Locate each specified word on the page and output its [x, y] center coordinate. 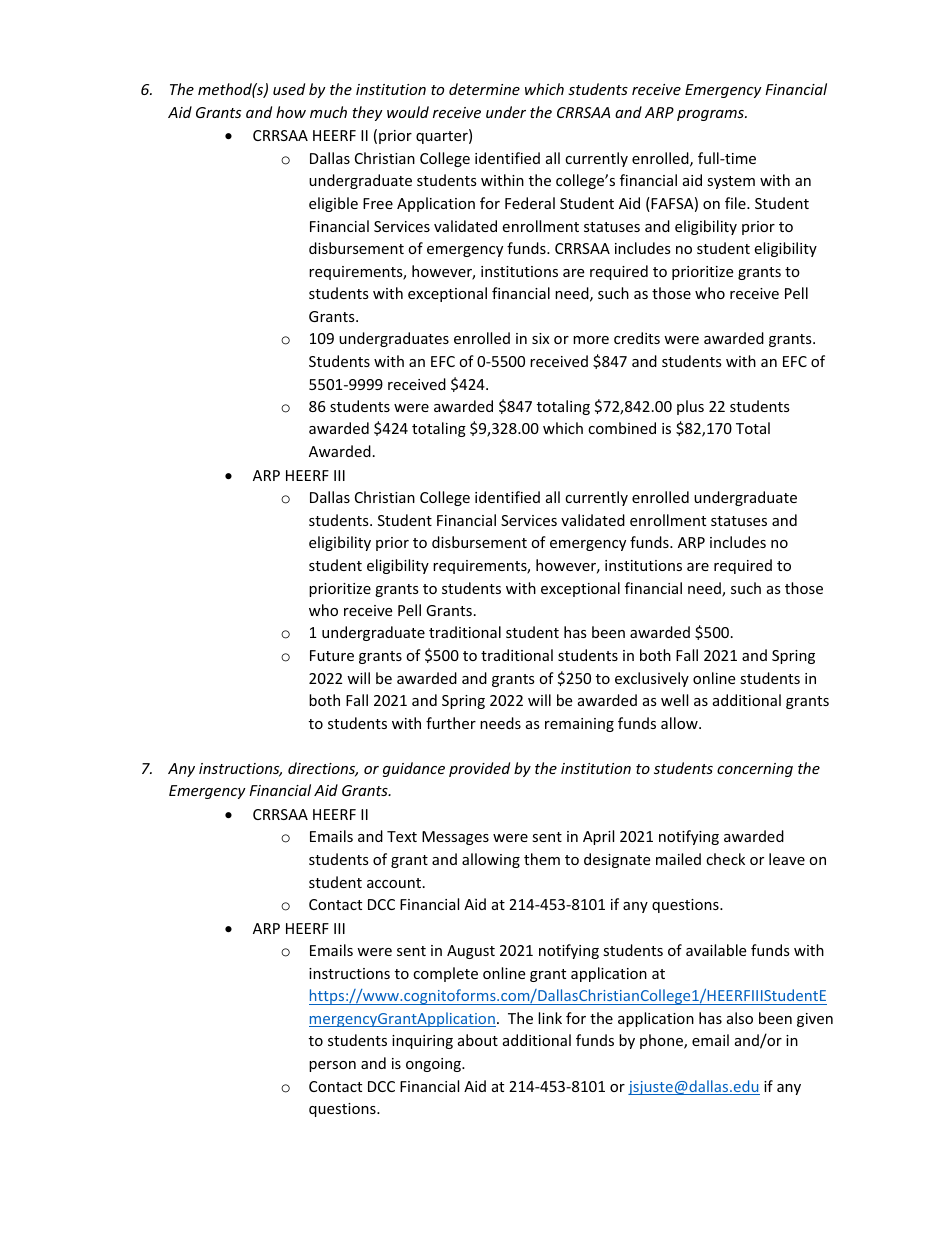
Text [402, 836]
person [332, 1066]
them [542, 859]
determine [484, 89]
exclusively [652, 679]
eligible [333, 204]
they [367, 113]
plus [690, 407]
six [540, 338]
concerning [755, 770]
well [674, 700]
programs [711, 115]
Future [332, 655]
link [550, 1018]
